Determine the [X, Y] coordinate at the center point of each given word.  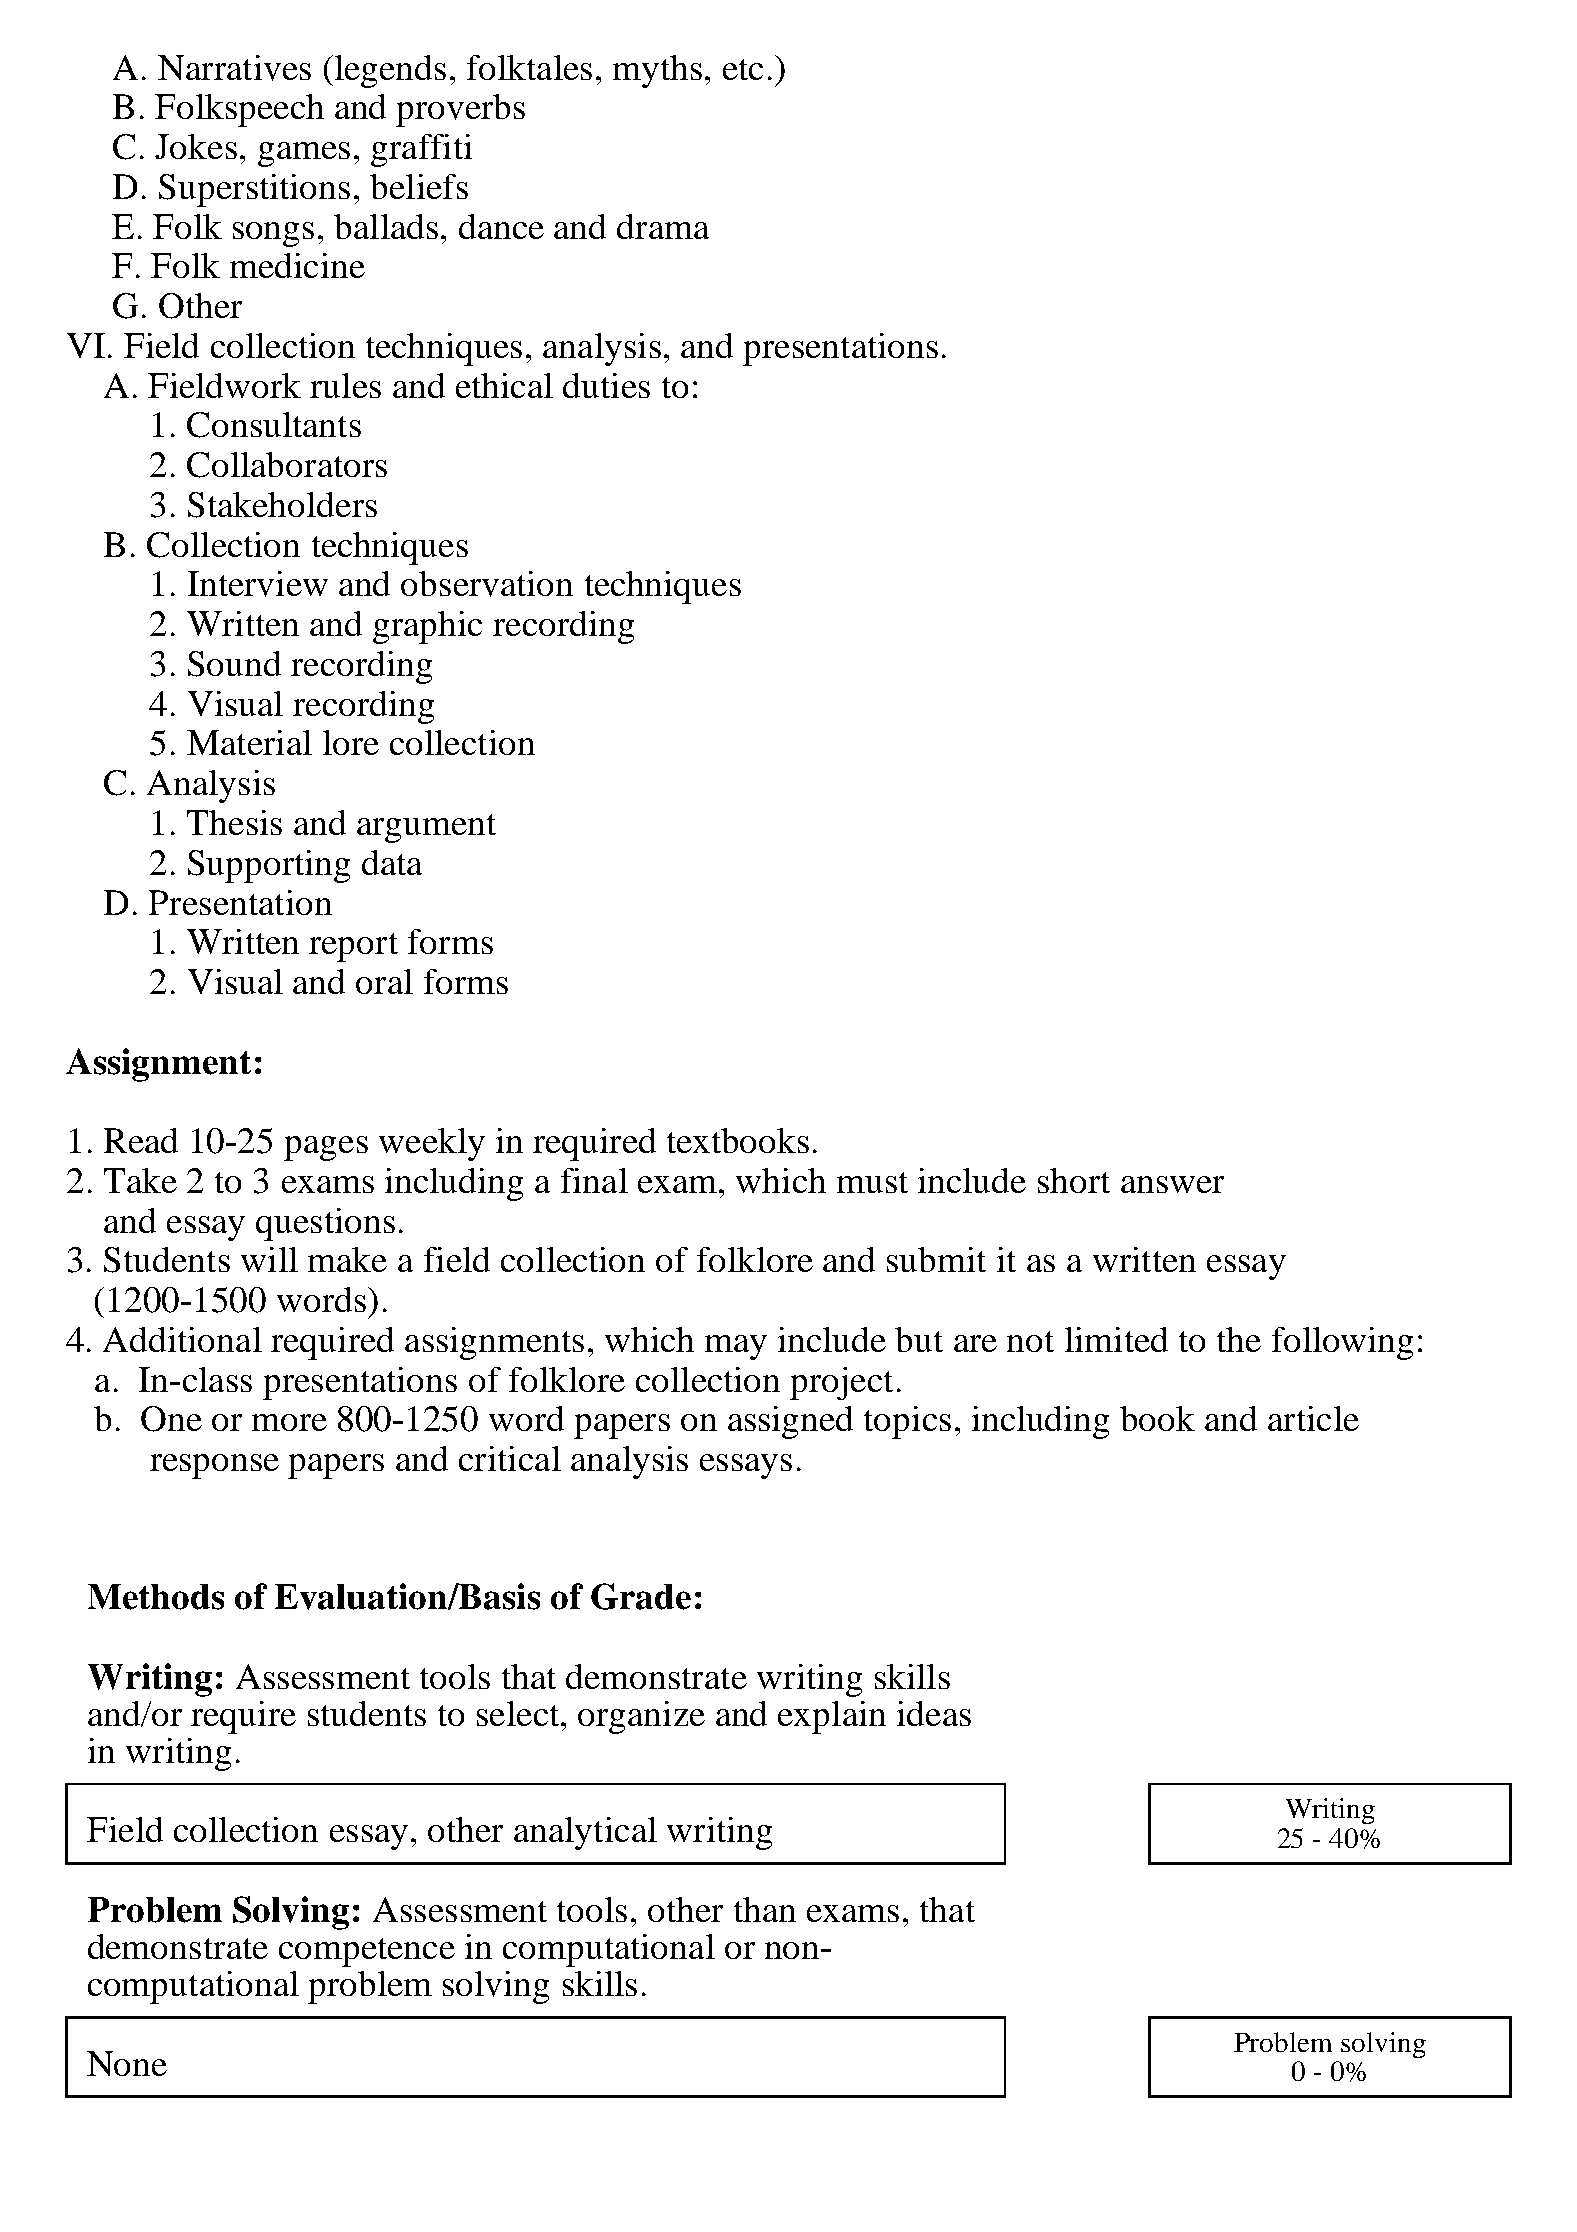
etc [743, 69]
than [765, 1909]
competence [367, 1952]
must [872, 1182]
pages [326, 1148]
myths [657, 71]
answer [1172, 1184]
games [304, 154]
